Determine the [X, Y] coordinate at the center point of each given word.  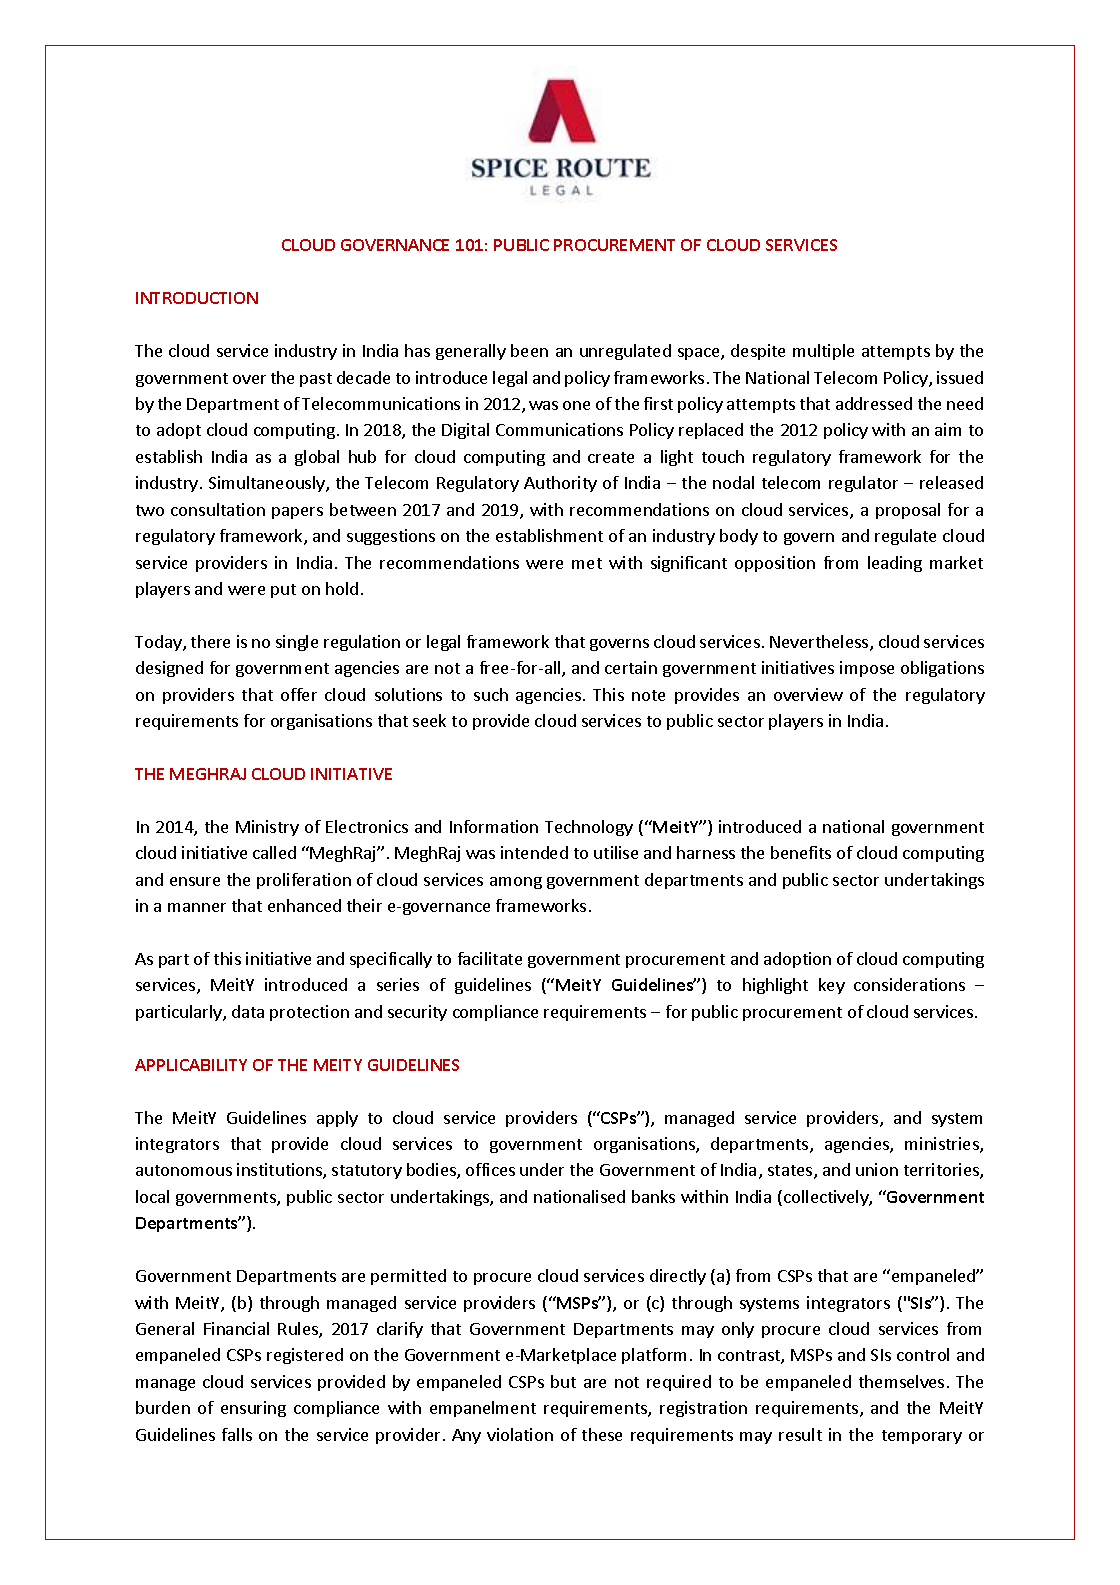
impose [867, 669]
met [587, 563]
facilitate [490, 958]
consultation [218, 509]
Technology [589, 828]
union [877, 1169]
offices [490, 1169]
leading [895, 564]
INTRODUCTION [197, 298]
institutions [280, 1171]
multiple [823, 352]
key [832, 986]
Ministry [267, 828]
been [529, 350]
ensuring [253, 1409]
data [248, 1011]
